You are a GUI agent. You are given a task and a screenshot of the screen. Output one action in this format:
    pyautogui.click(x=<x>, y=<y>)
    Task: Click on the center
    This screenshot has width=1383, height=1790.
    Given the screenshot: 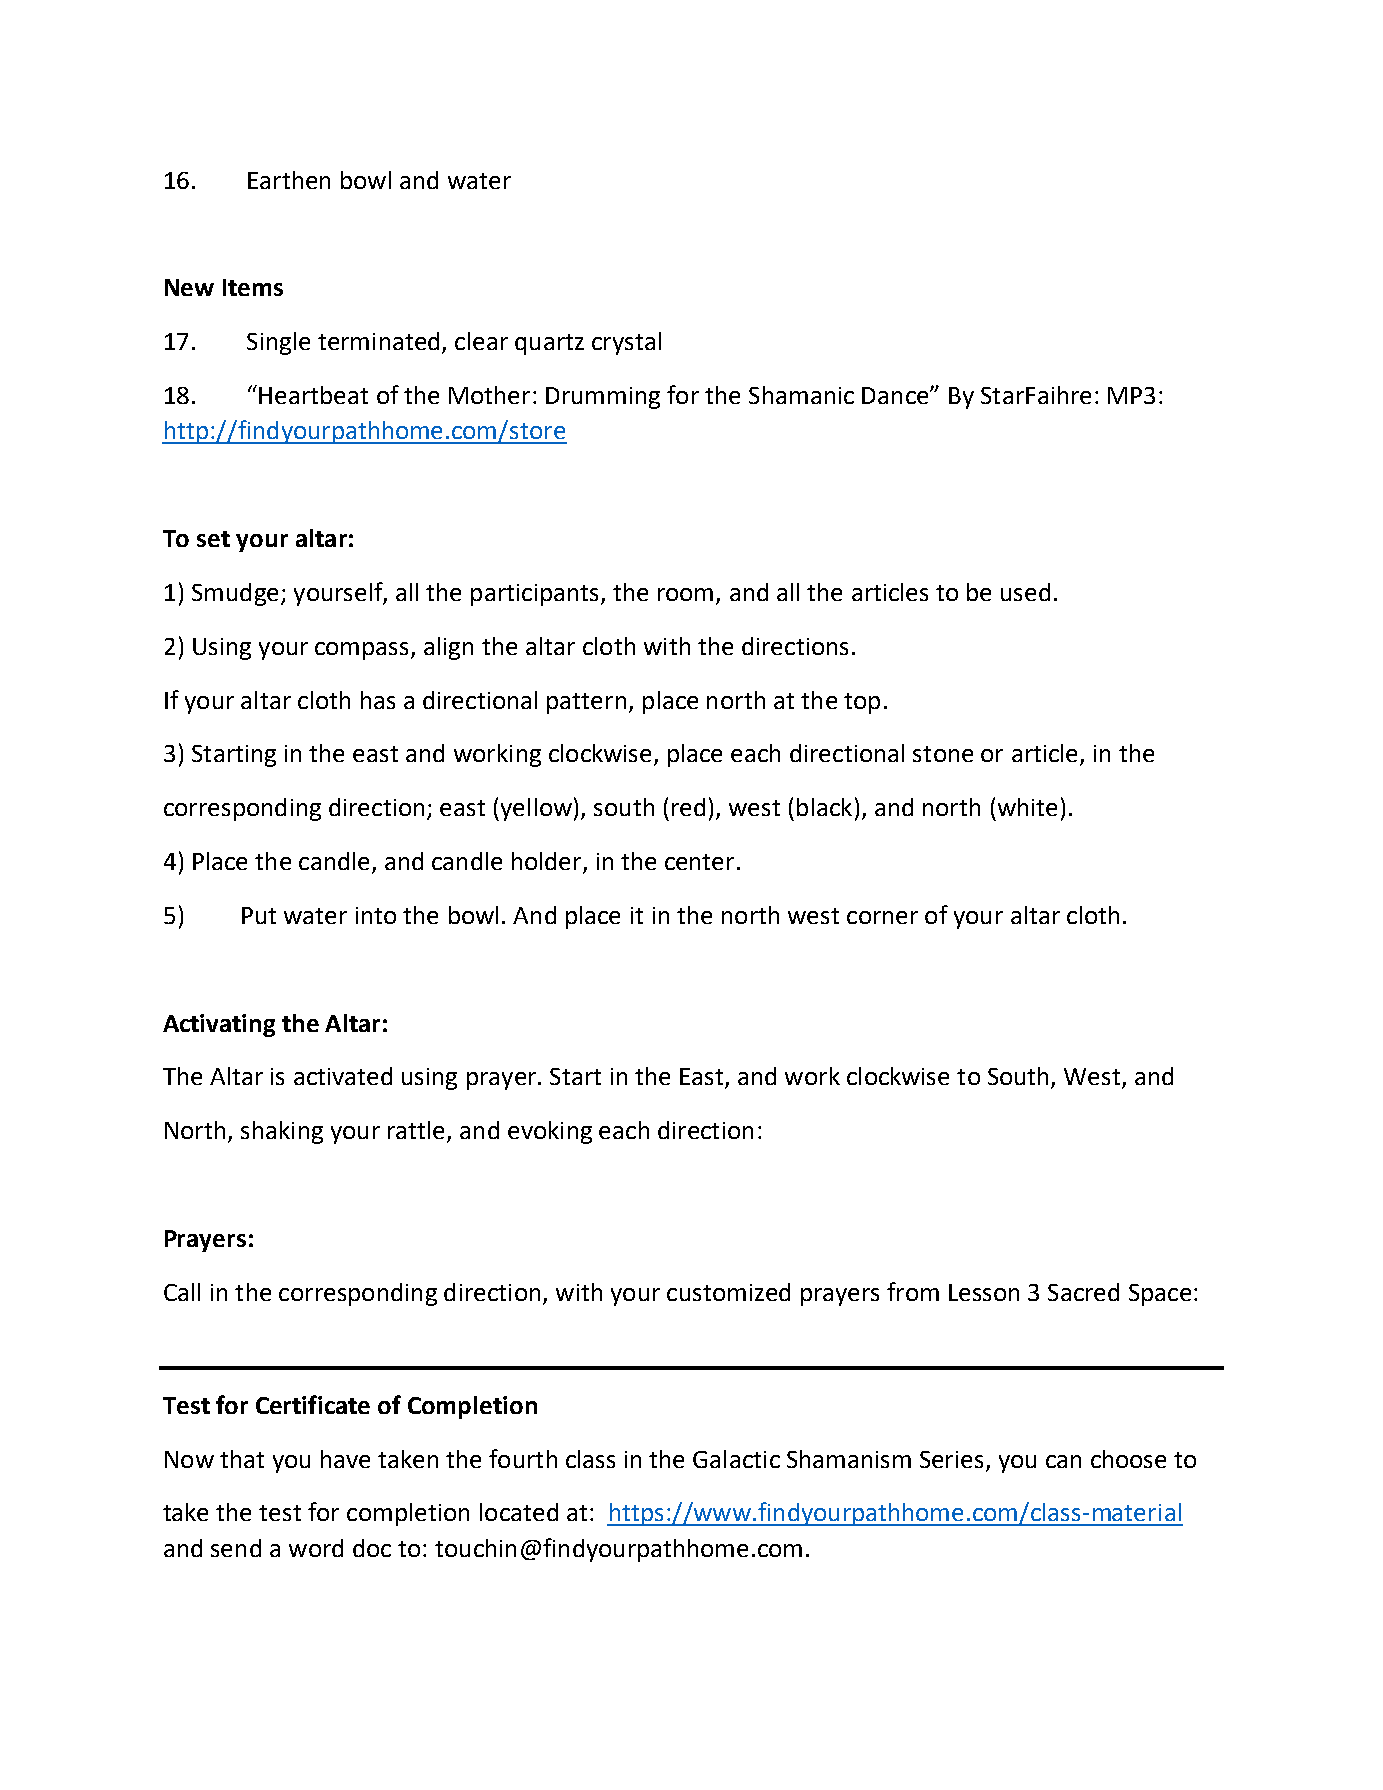 What is the action you would take?
    pyautogui.click(x=699, y=862)
